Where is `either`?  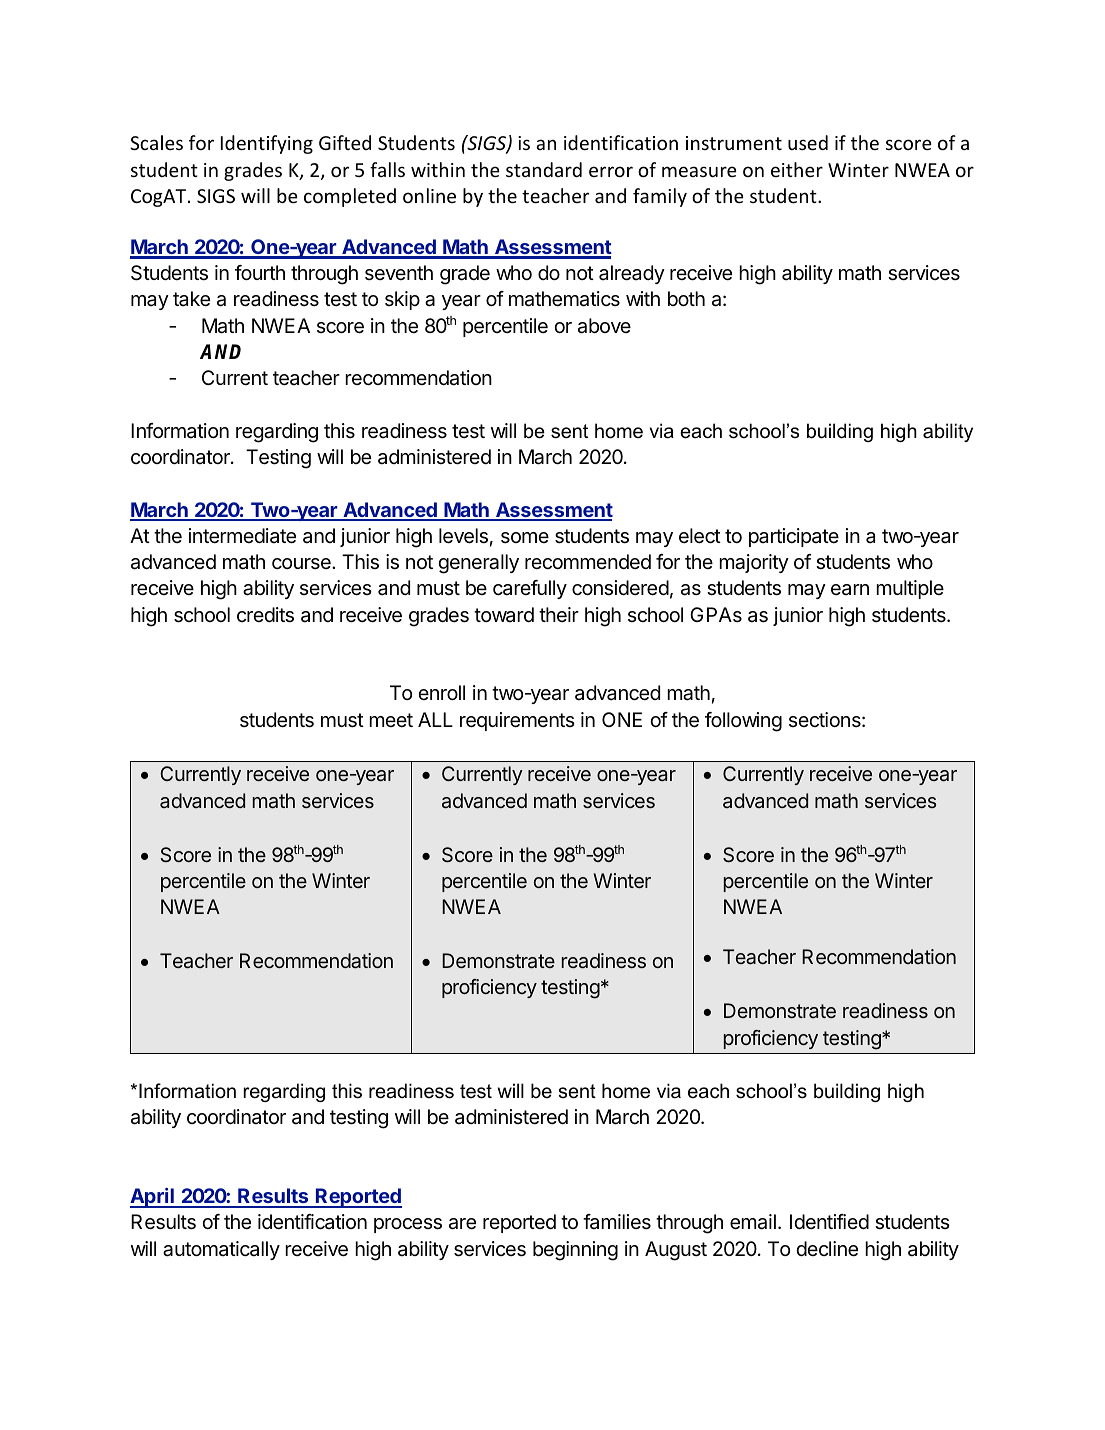
either is located at coordinates (797, 169).
